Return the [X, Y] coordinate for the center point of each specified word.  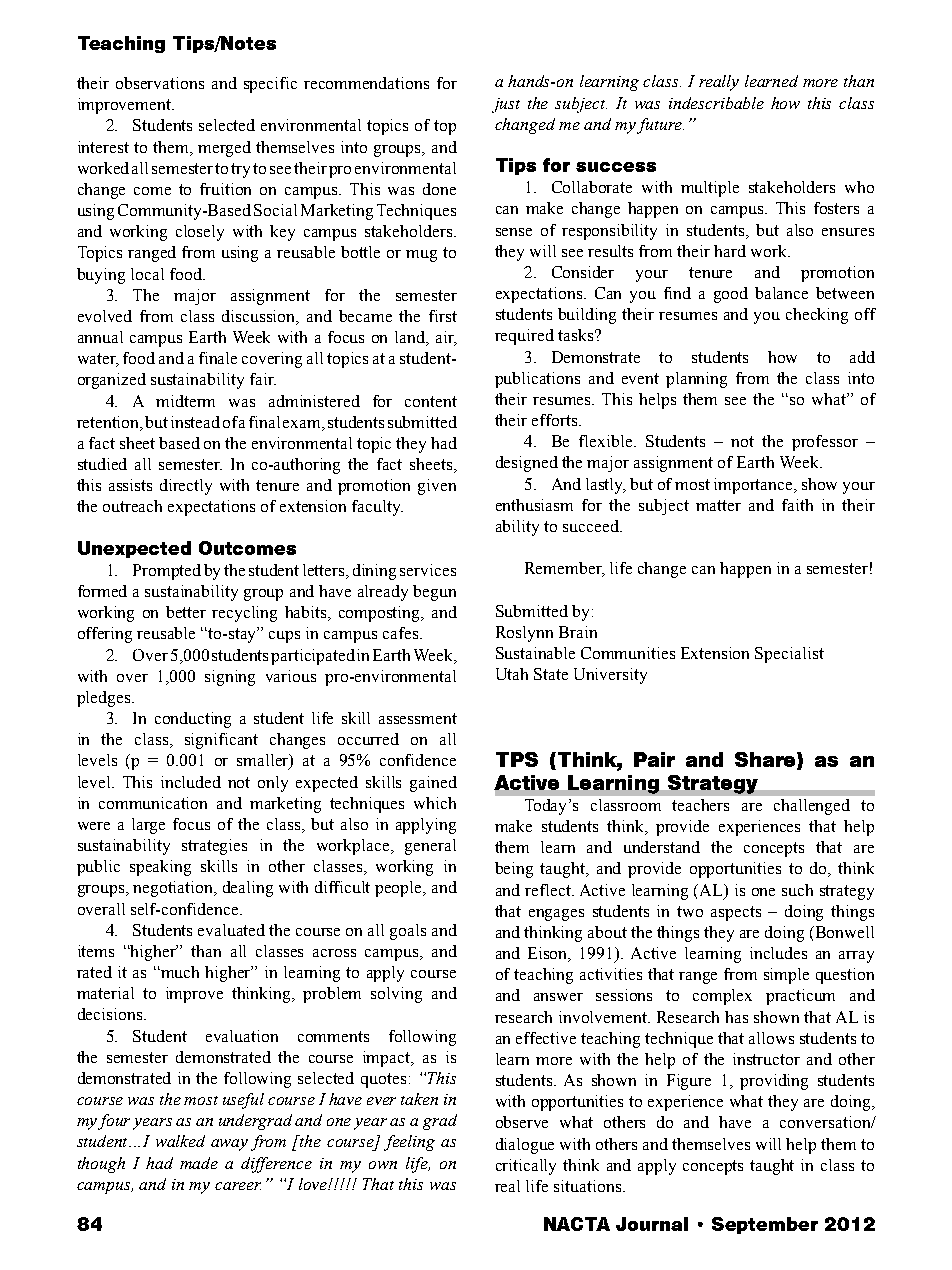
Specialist [789, 655]
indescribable [716, 103]
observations [160, 83]
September [765, 1225]
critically [526, 1167]
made [199, 1163]
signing [230, 678]
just [506, 105]
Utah [512, 674]
